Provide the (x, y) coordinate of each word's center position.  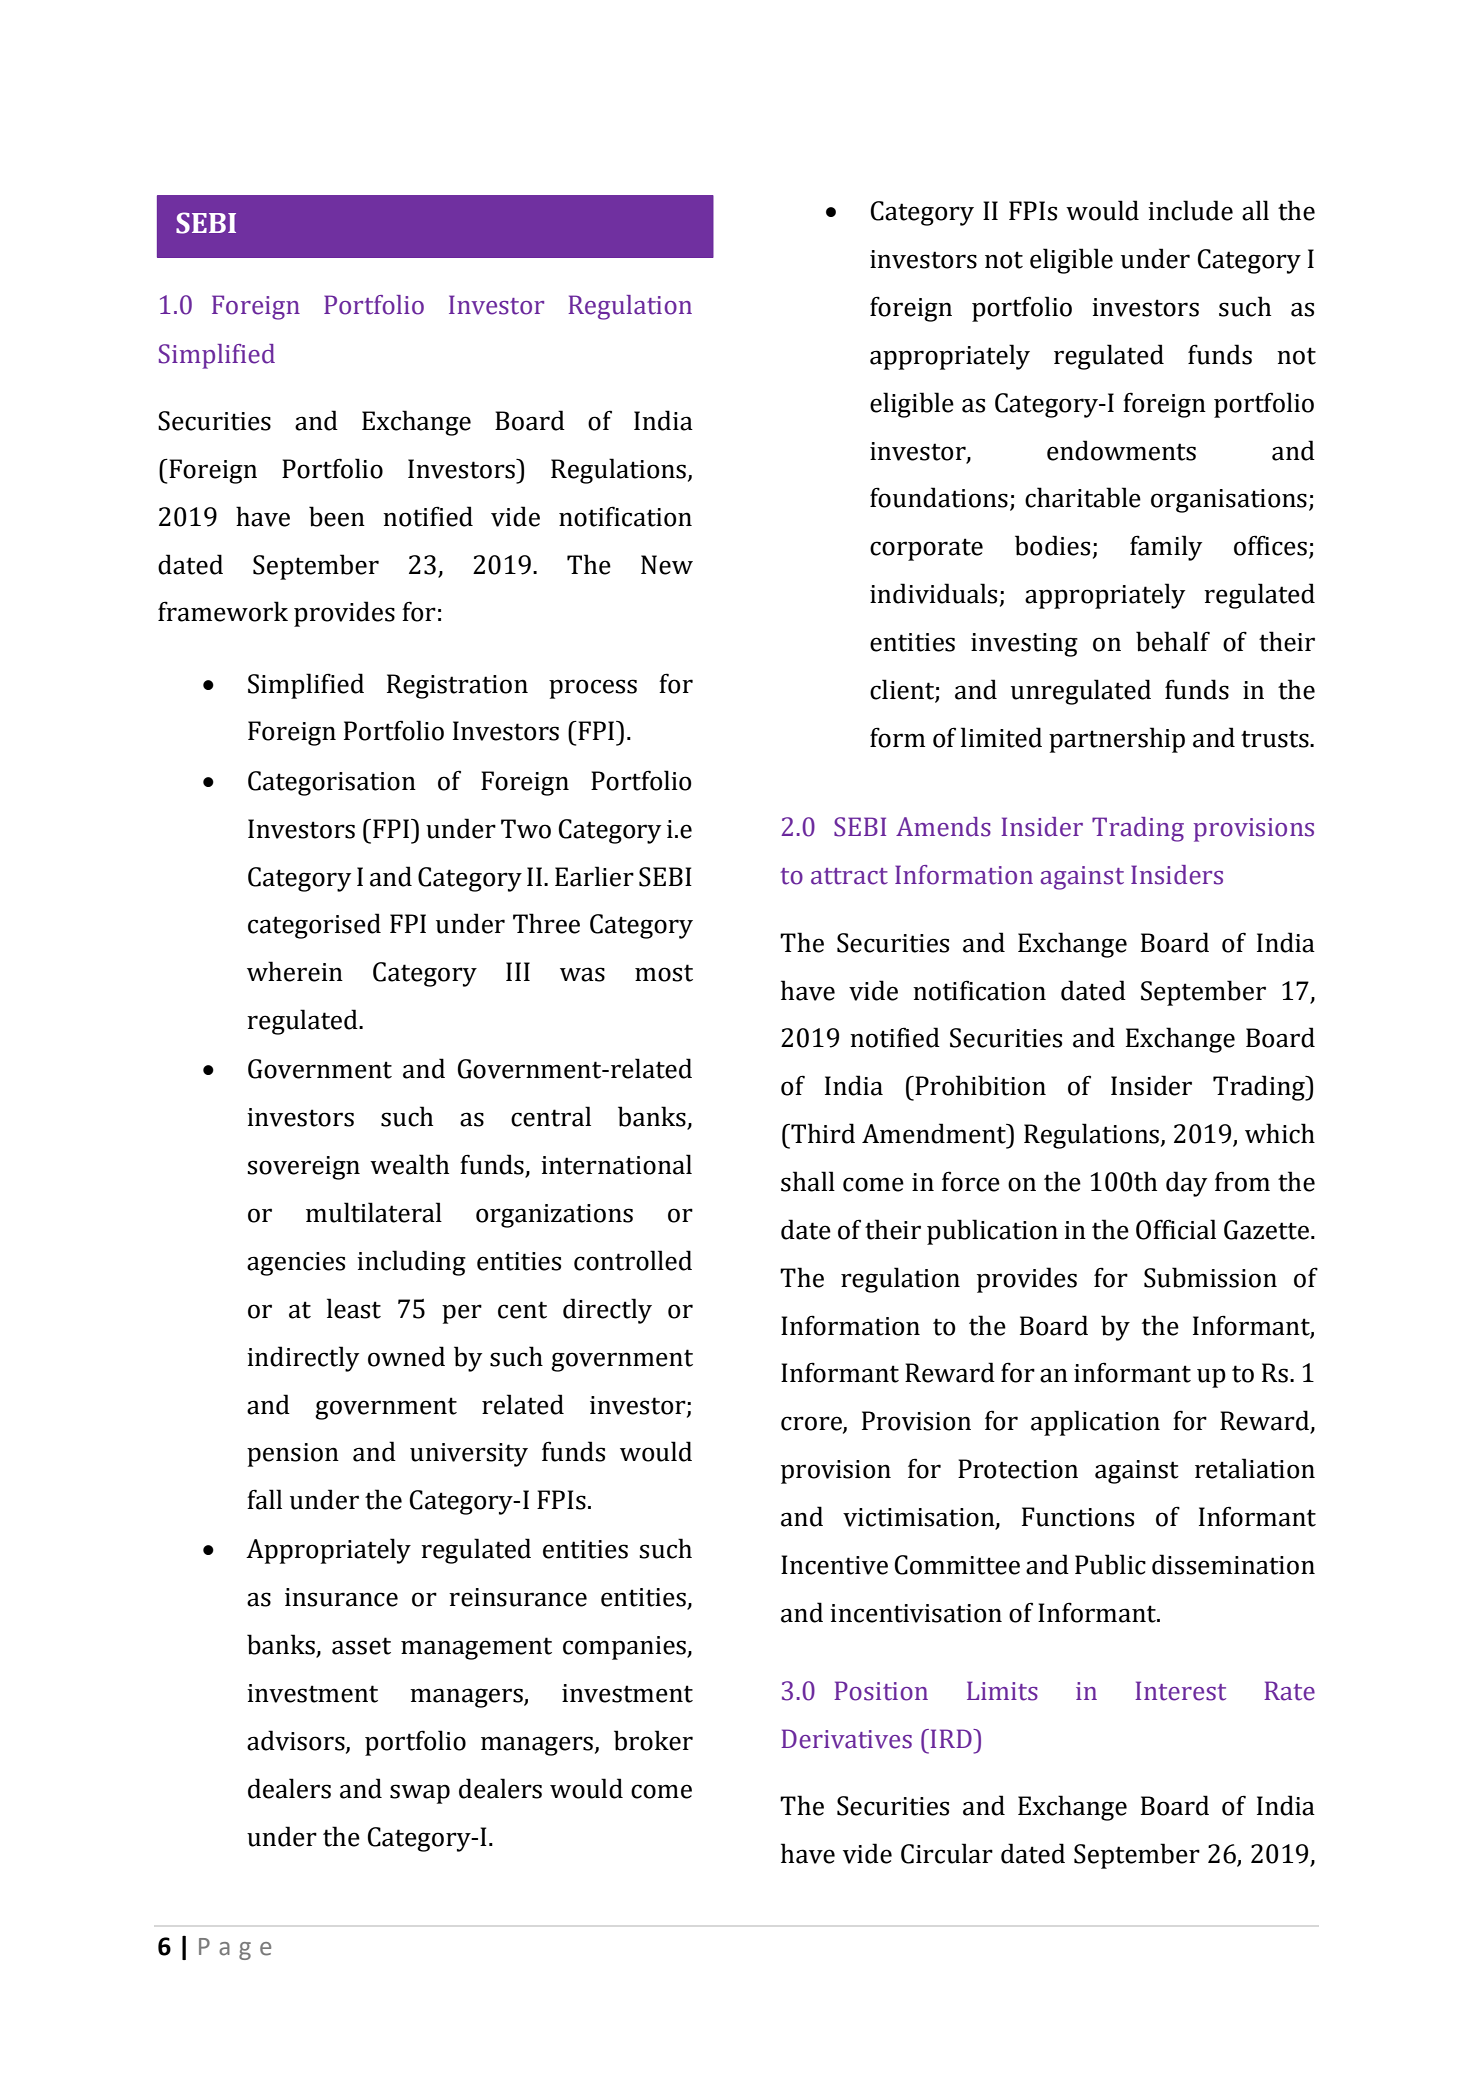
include (1190, 210)
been (337, 516)
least (354, 1308)
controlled (633, 1260)
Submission (1210, 1277)
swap (420, 1794)
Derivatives (846, 1739)
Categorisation (332, 783)
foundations (939, 497)
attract (849, 876)
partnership (1117, 740)
